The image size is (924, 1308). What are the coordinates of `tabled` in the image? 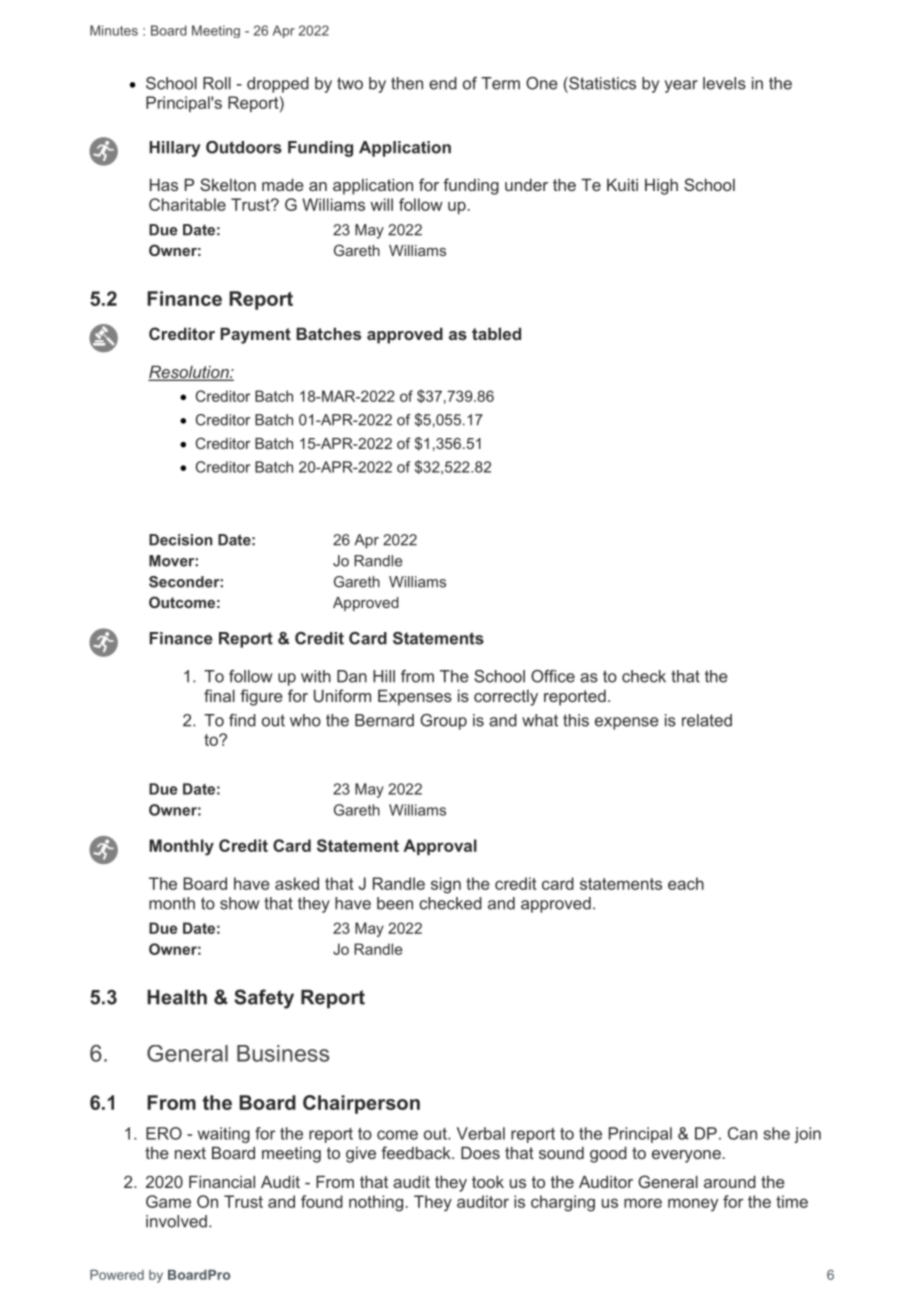 It's located at (496, 333).
